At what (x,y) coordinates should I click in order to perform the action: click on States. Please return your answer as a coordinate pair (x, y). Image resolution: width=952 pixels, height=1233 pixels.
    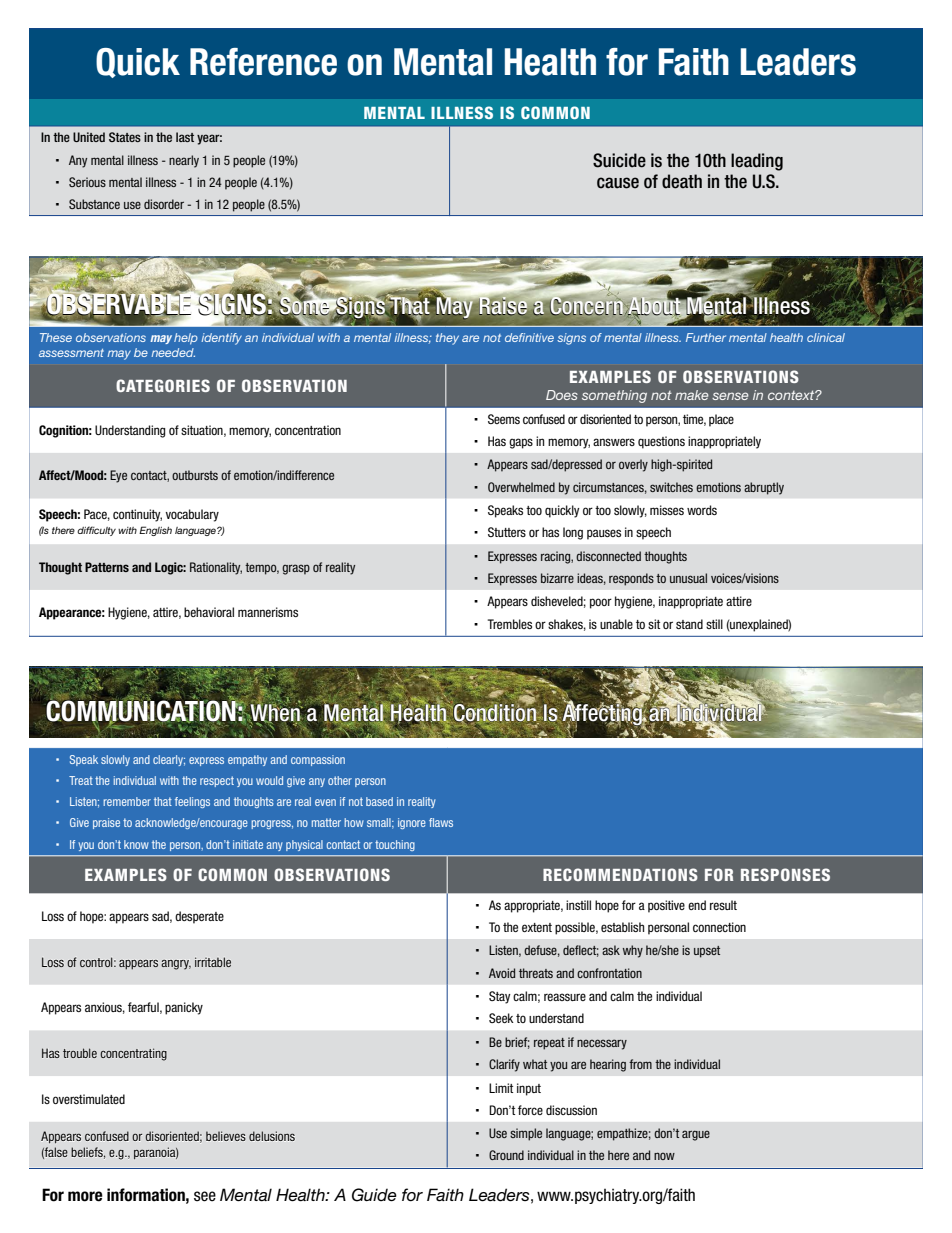
    Looking at the image, I should click on (125, 137).
